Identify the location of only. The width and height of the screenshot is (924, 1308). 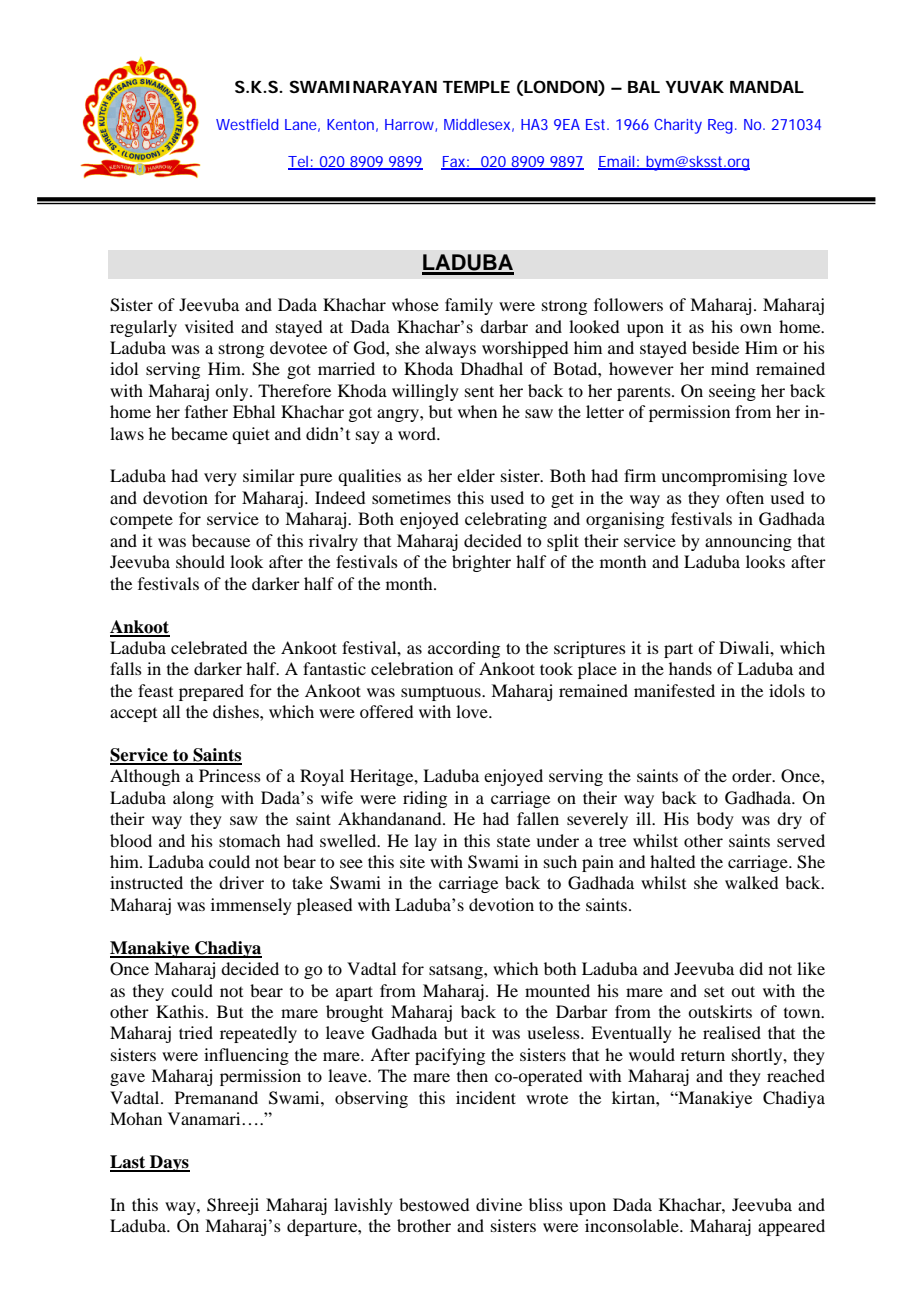
(233, 392).
